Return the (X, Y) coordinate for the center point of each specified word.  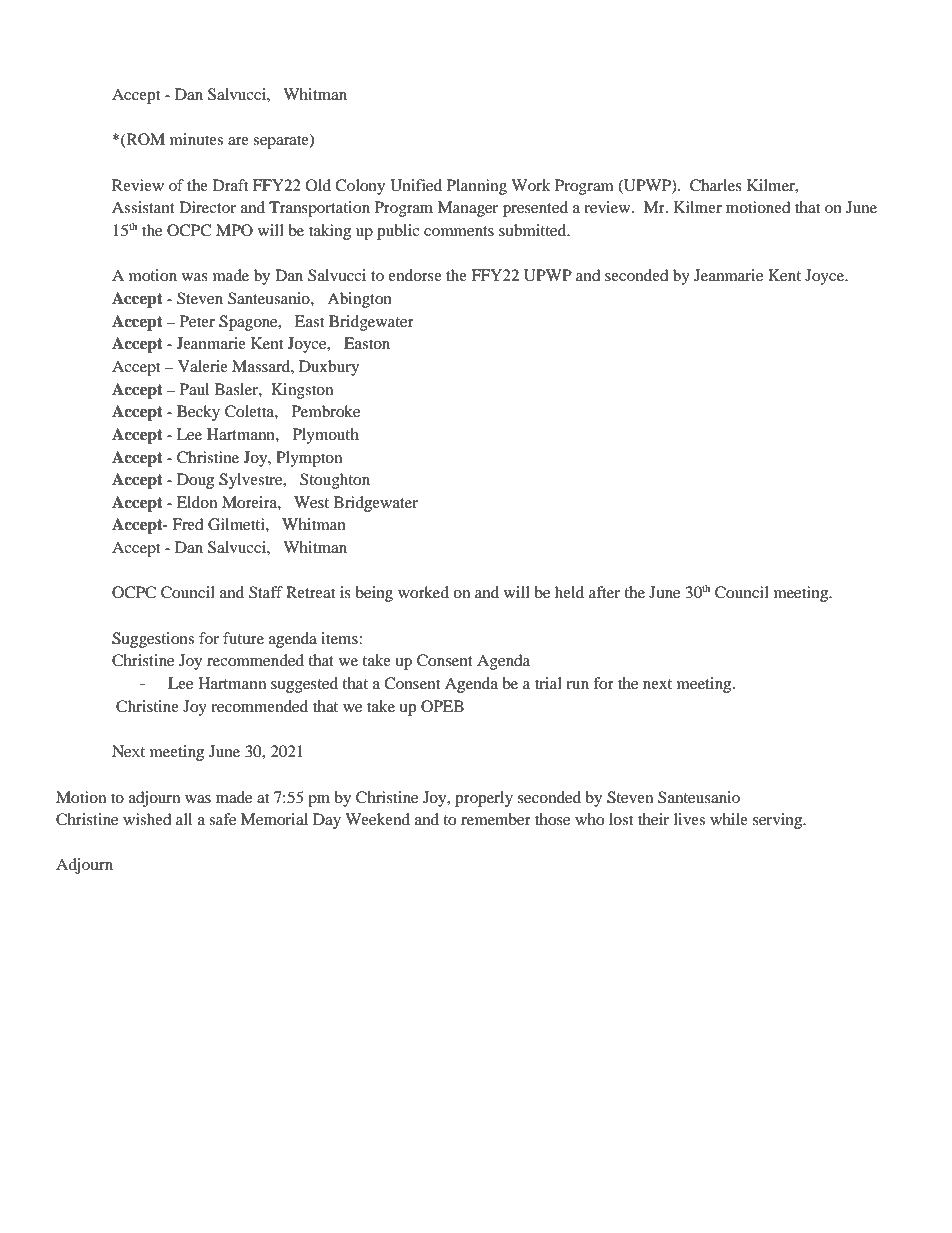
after (604, 592)
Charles (716, 185)
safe (222, 819)
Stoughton (335, 481)
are (238, 141)
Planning (477, 187)
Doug (195, 481)
